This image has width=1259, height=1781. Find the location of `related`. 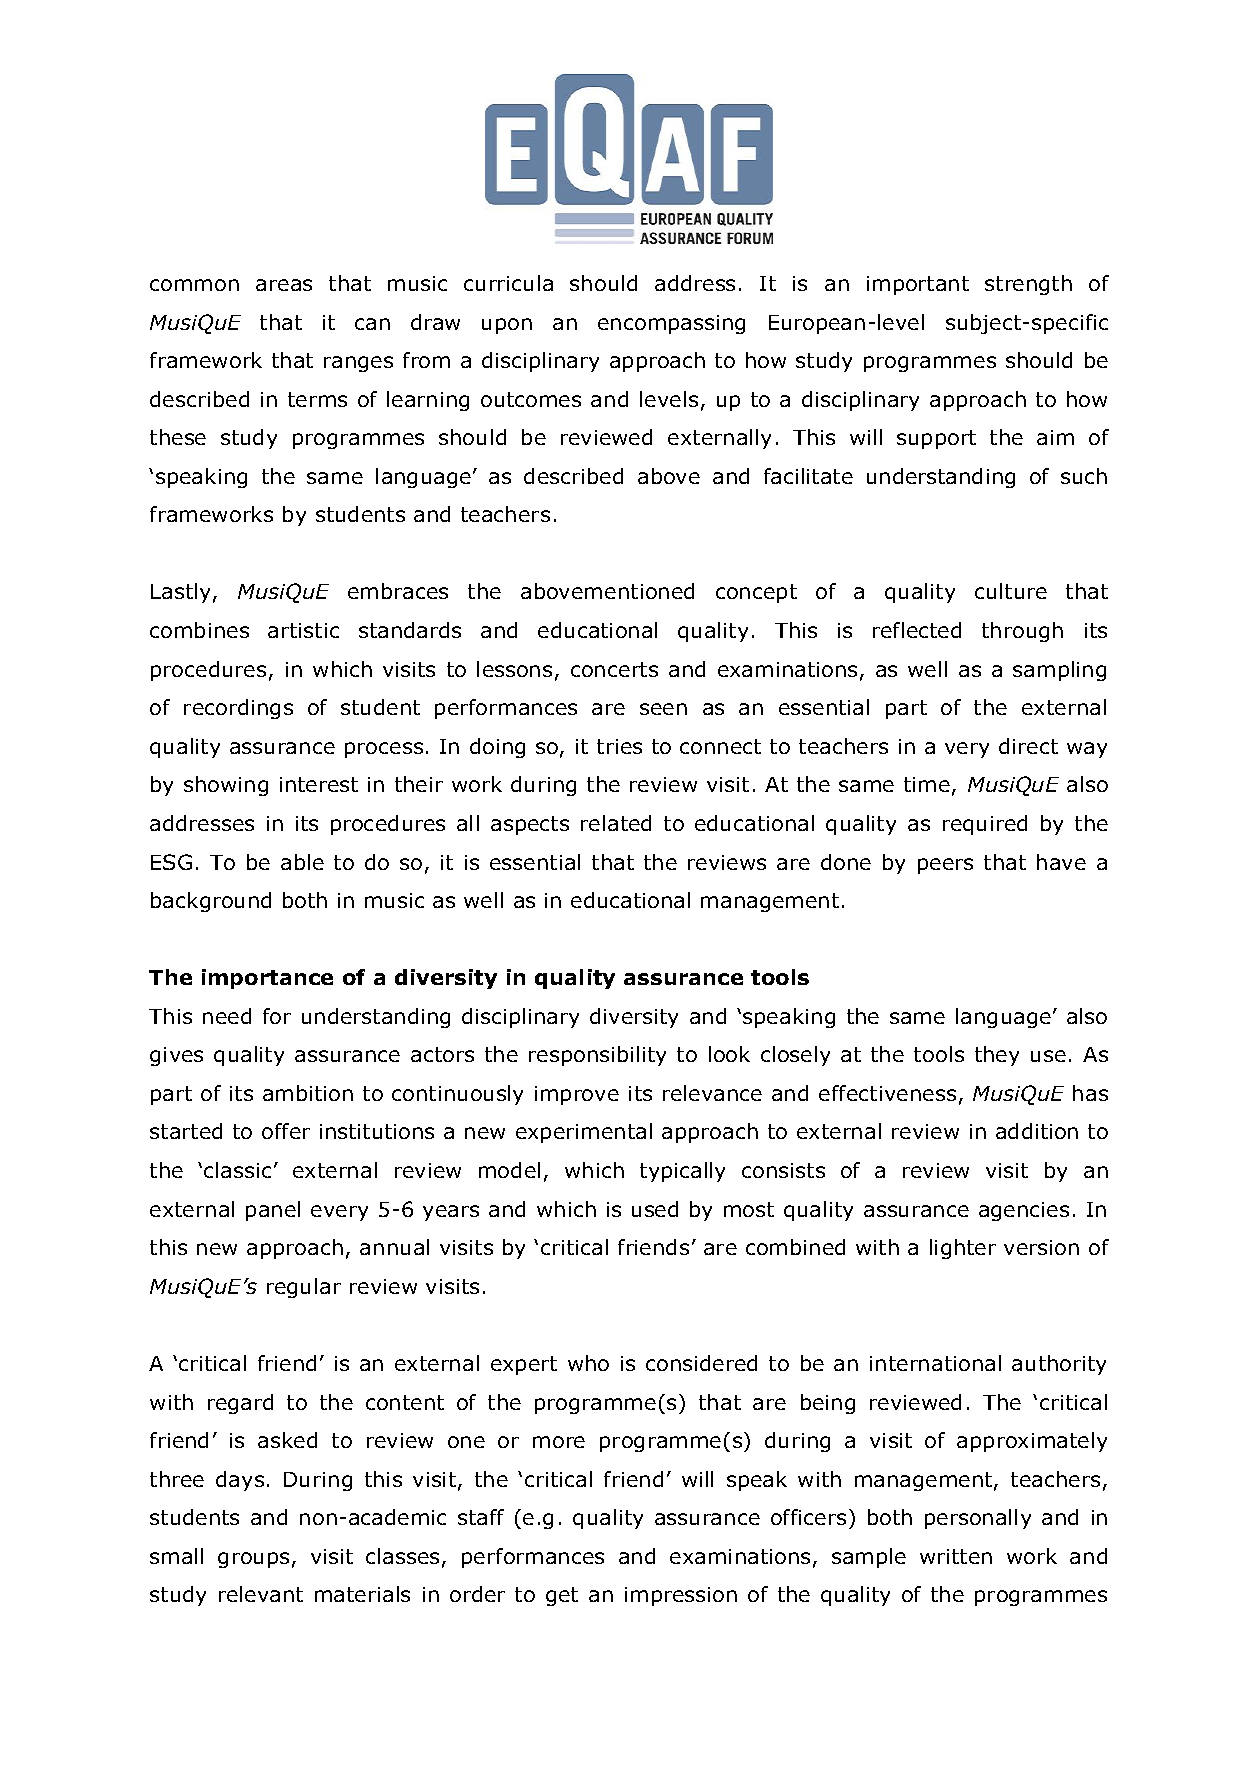

related is located at coordinates (616, 823).
